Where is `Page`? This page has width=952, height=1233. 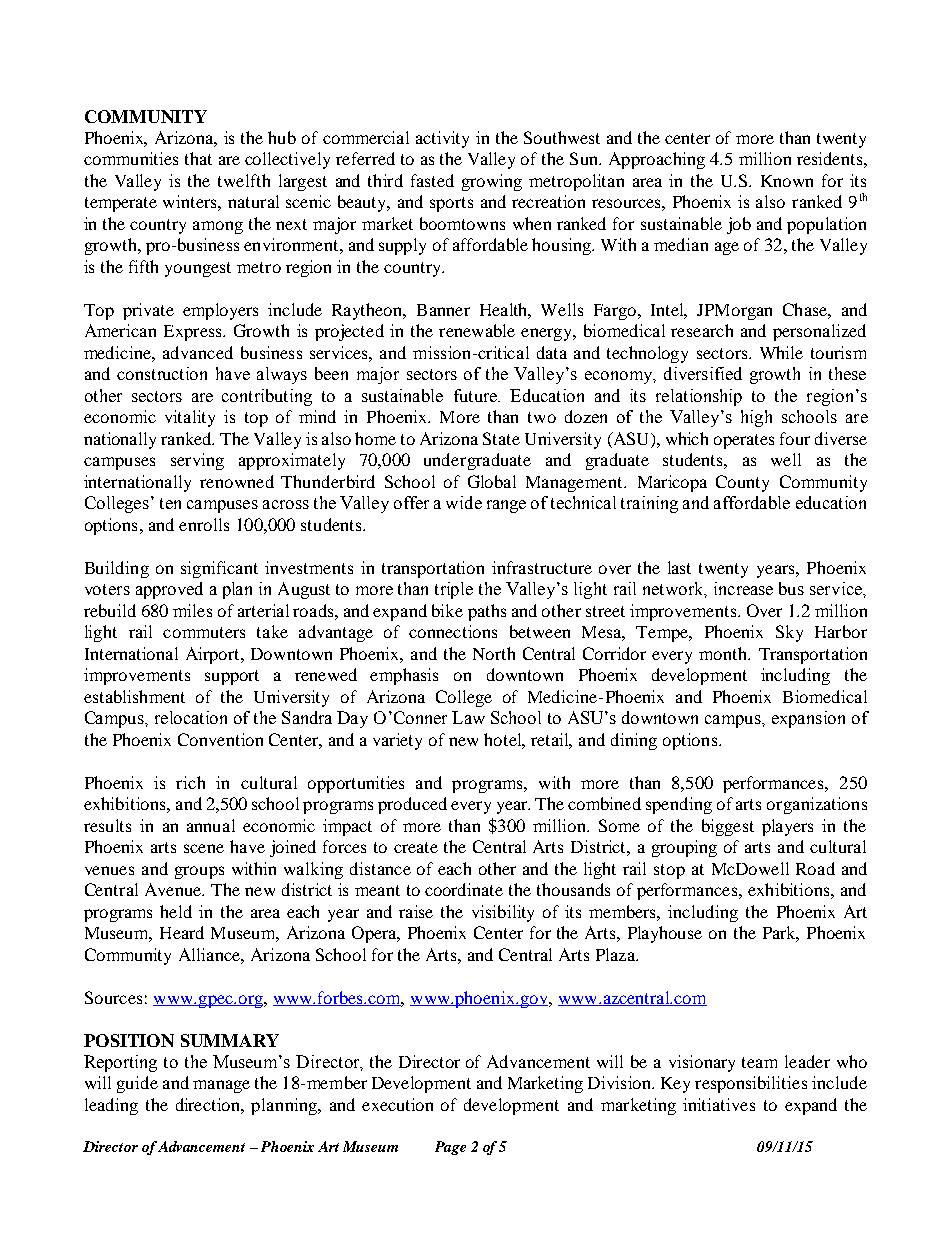
Page is located at coordinates (450, 1148).
